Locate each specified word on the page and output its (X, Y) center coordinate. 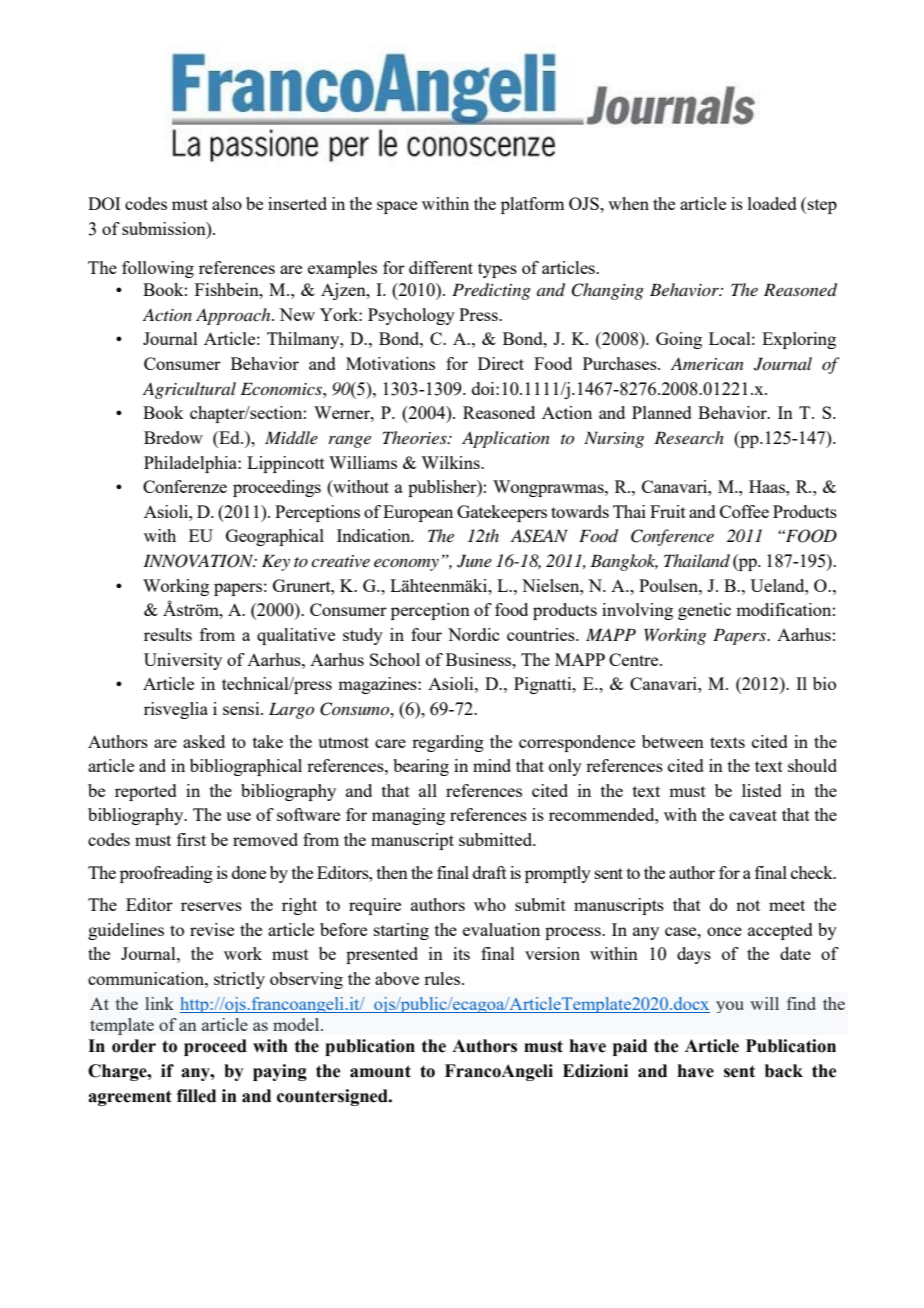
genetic (704, 611)
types (497, 270)
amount (380, 1071)
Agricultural (189, 390)
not (748, 905)
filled (196, 1096)
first (191, 839)
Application (506, 439)
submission (165, 228)
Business (480, 659)
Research (689, 437)
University (183, 661)
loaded (772, 203)
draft (490, 872)
